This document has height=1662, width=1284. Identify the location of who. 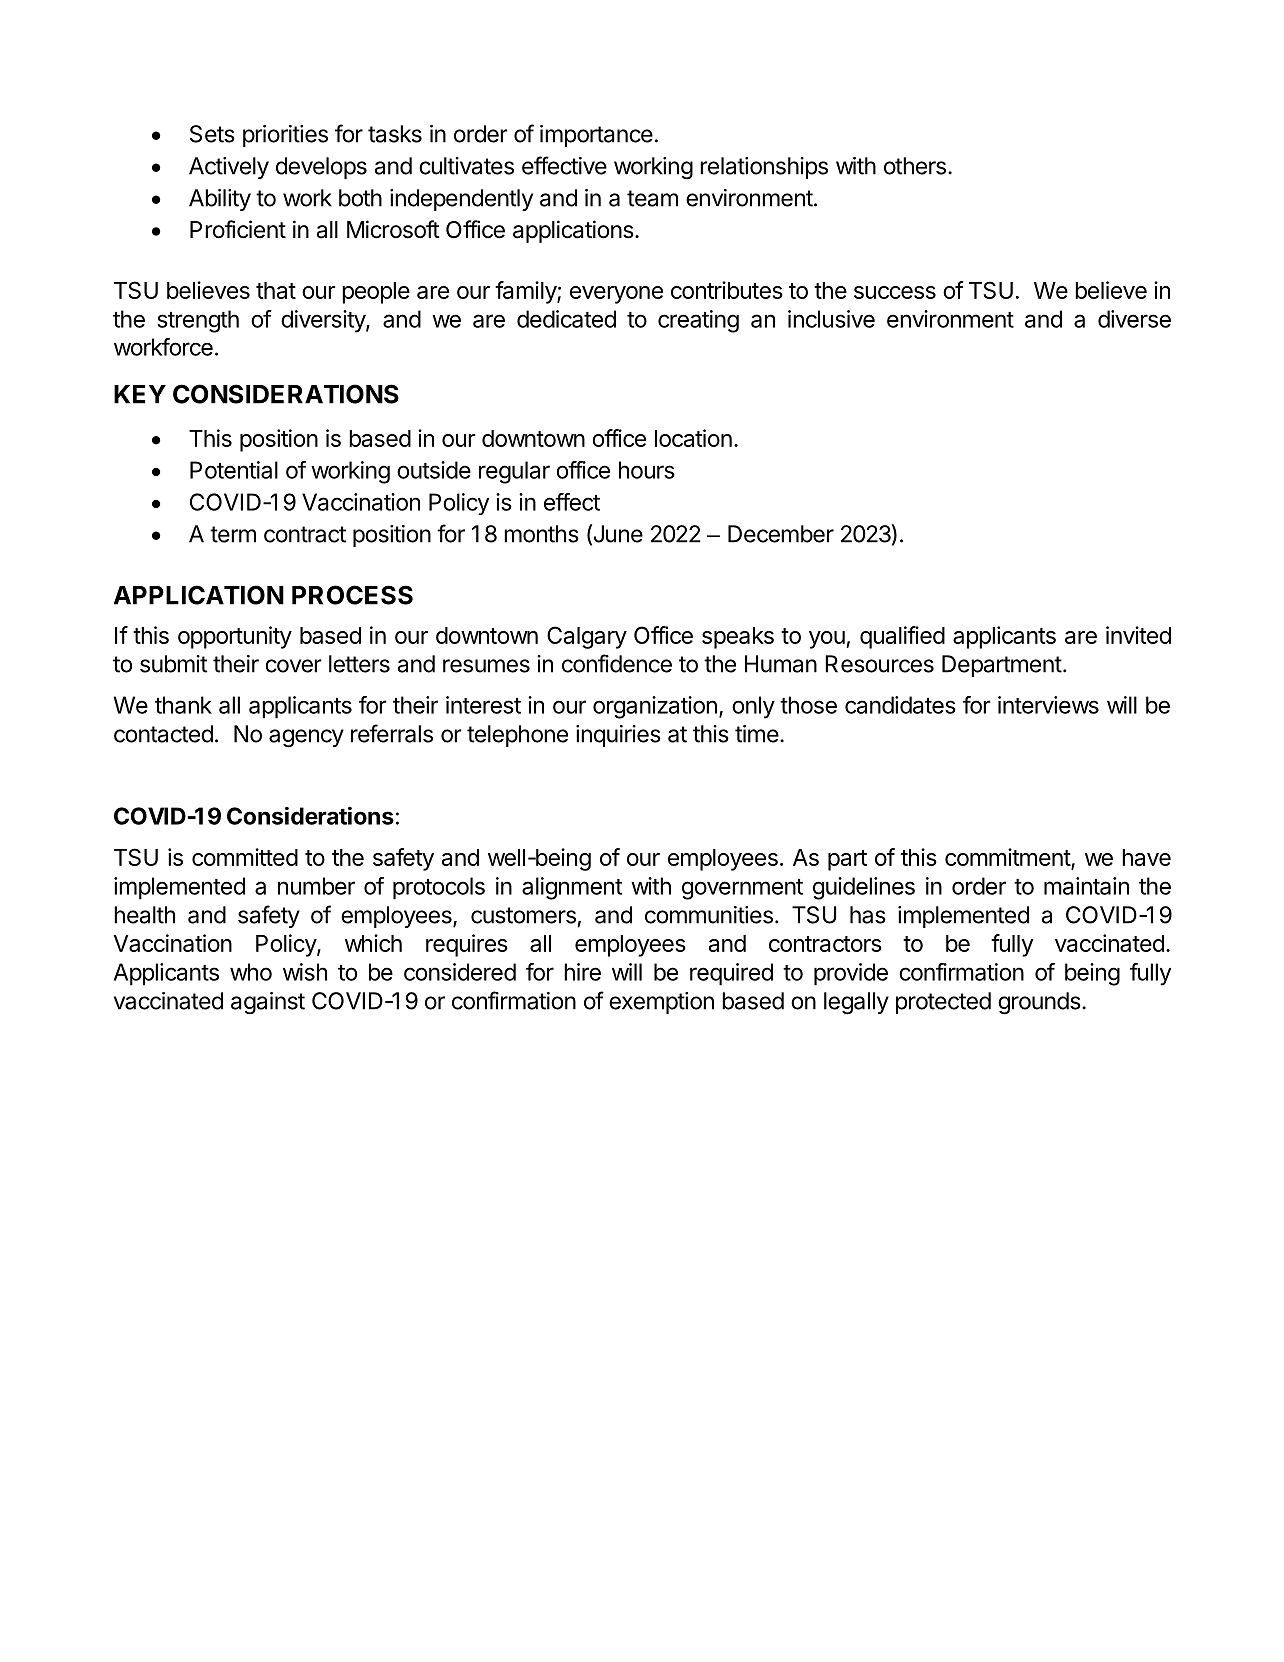
(251, 972).
